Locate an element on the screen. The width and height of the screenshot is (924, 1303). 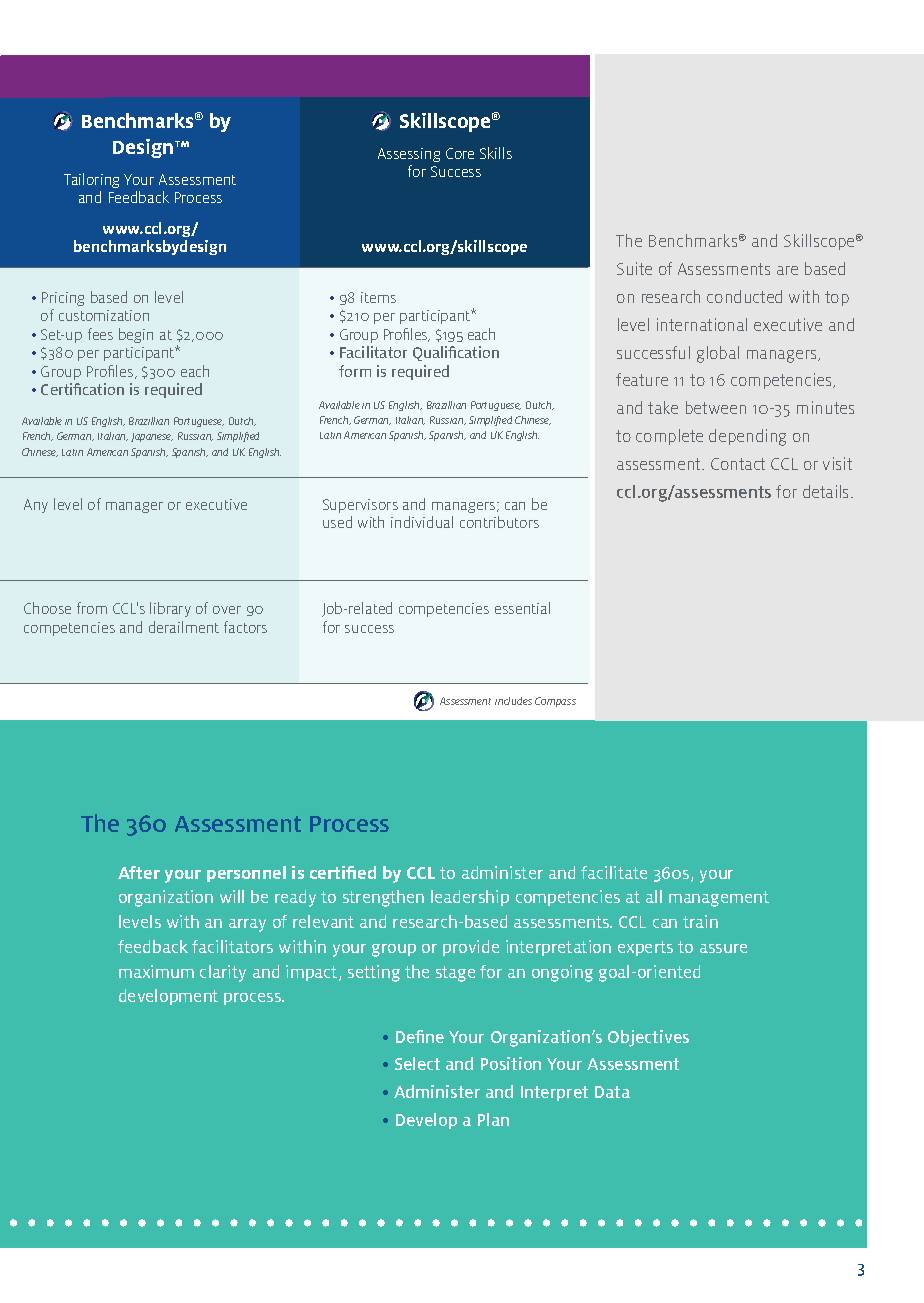
management is located at coordinates (719, 899).
